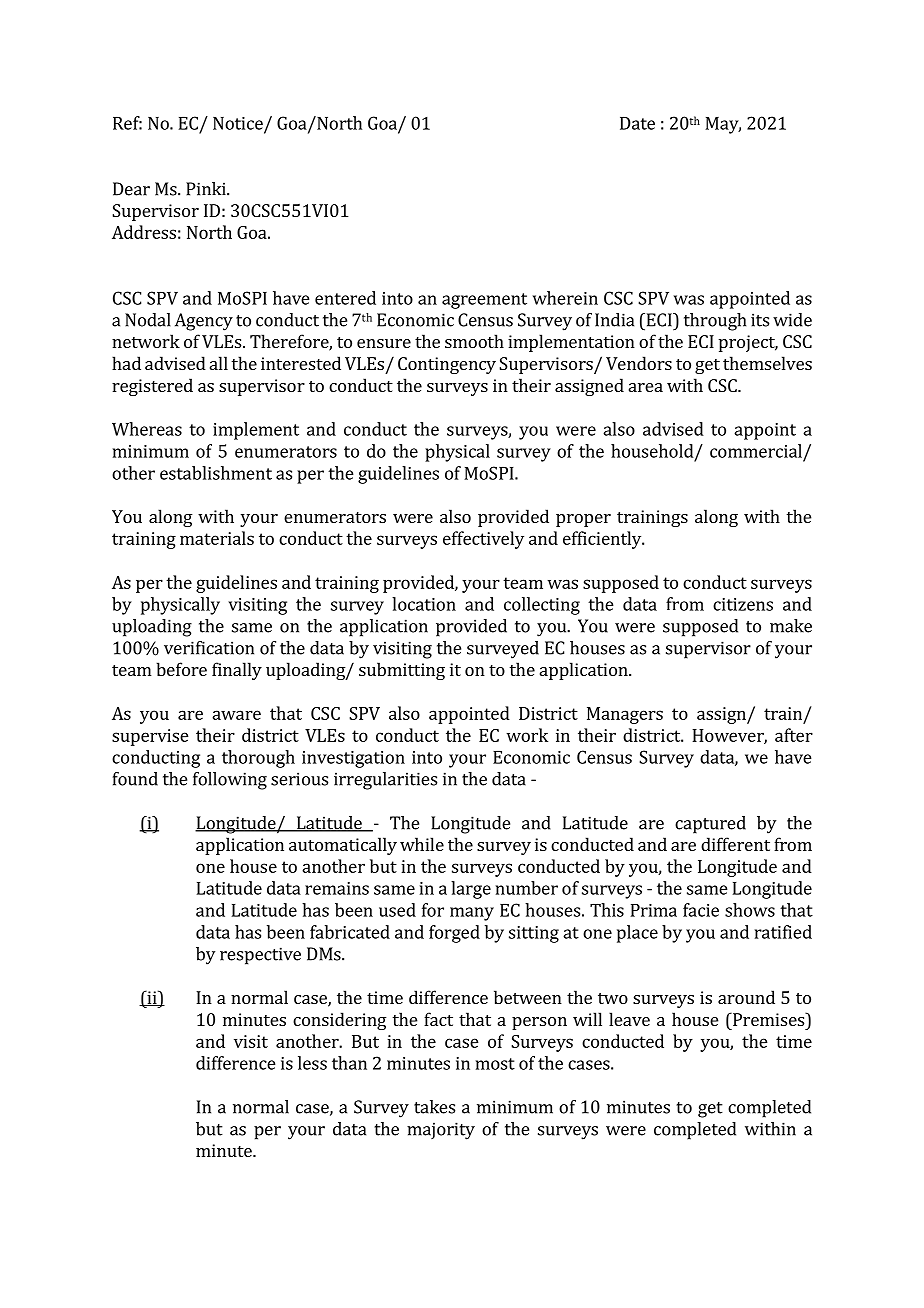 This page has height=1308, width=924. What do you see at coordinates (637, 123) in the page?
I see `Date` at bounding box center [637, 123].
